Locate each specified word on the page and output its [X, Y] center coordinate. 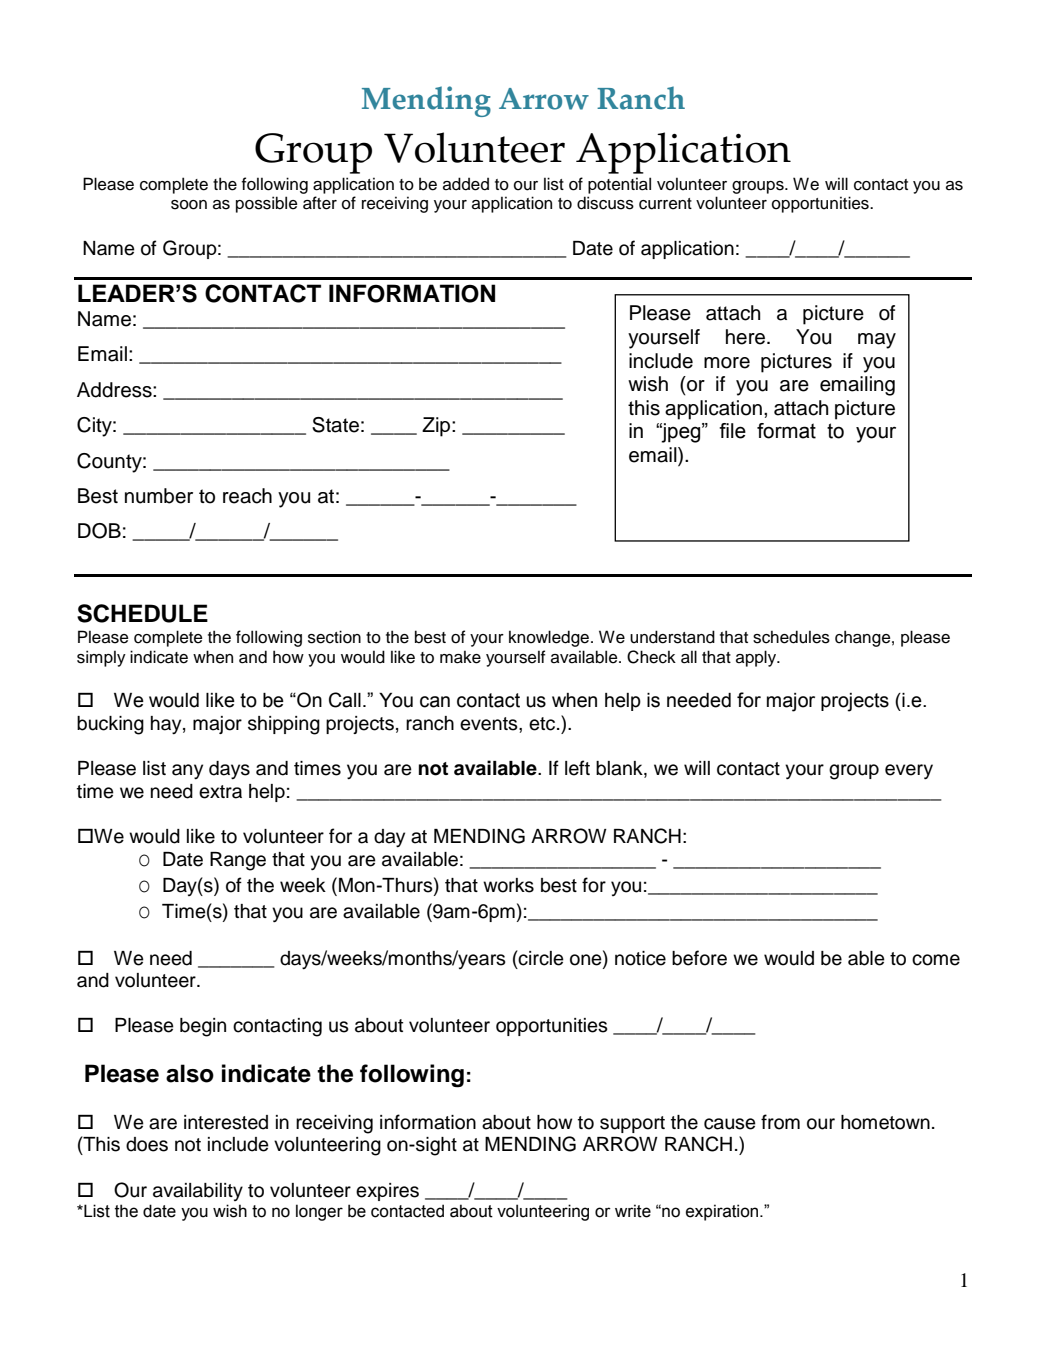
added [466, 184]
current [665, 204]
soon [189, 205]
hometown [885, 1122]
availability [198, 1192]
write [633, 1211]
